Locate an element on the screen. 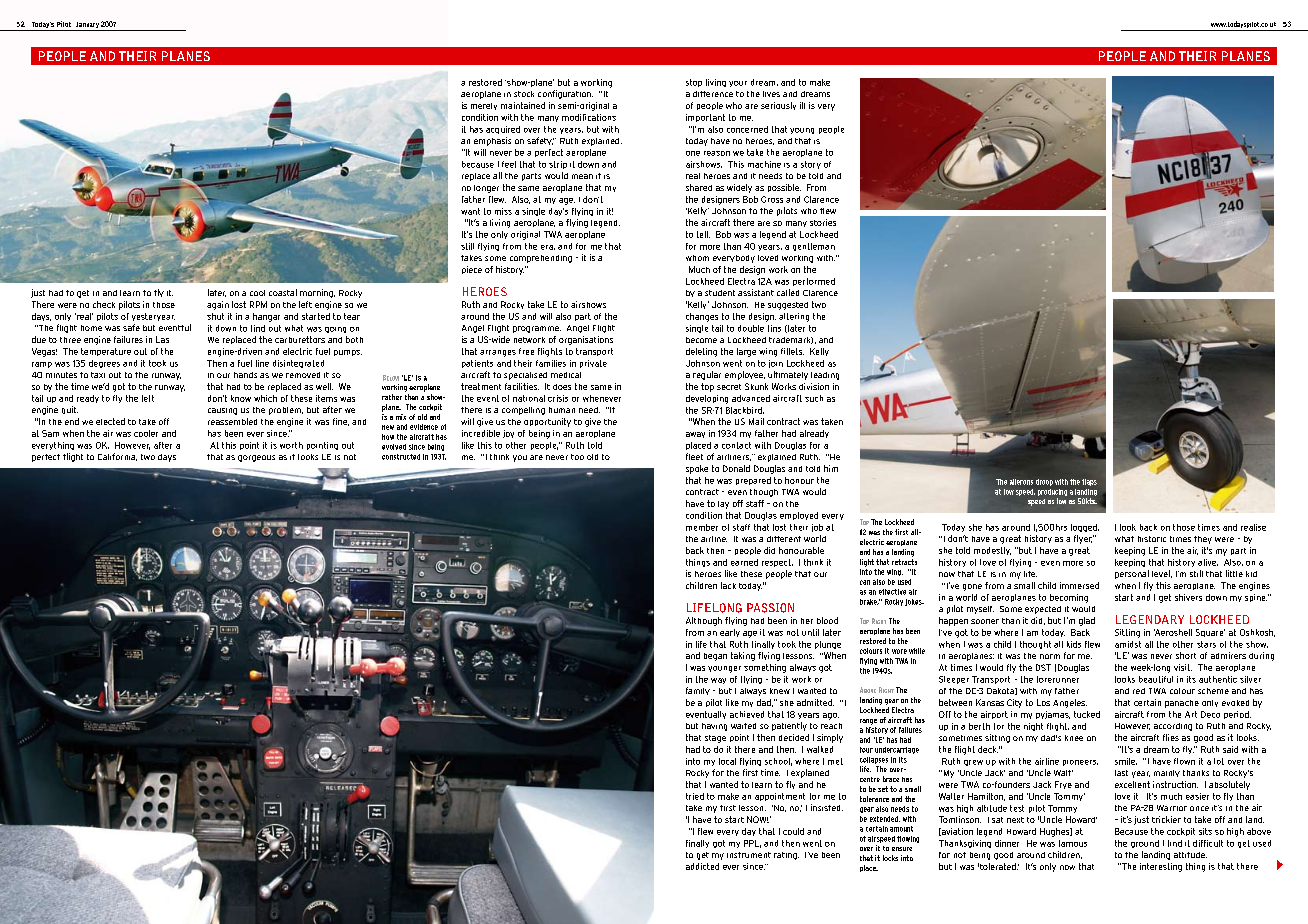 Image resolution: width=1308 pixels, height=924 pixels. merely is located at coordinates (484, 106).
